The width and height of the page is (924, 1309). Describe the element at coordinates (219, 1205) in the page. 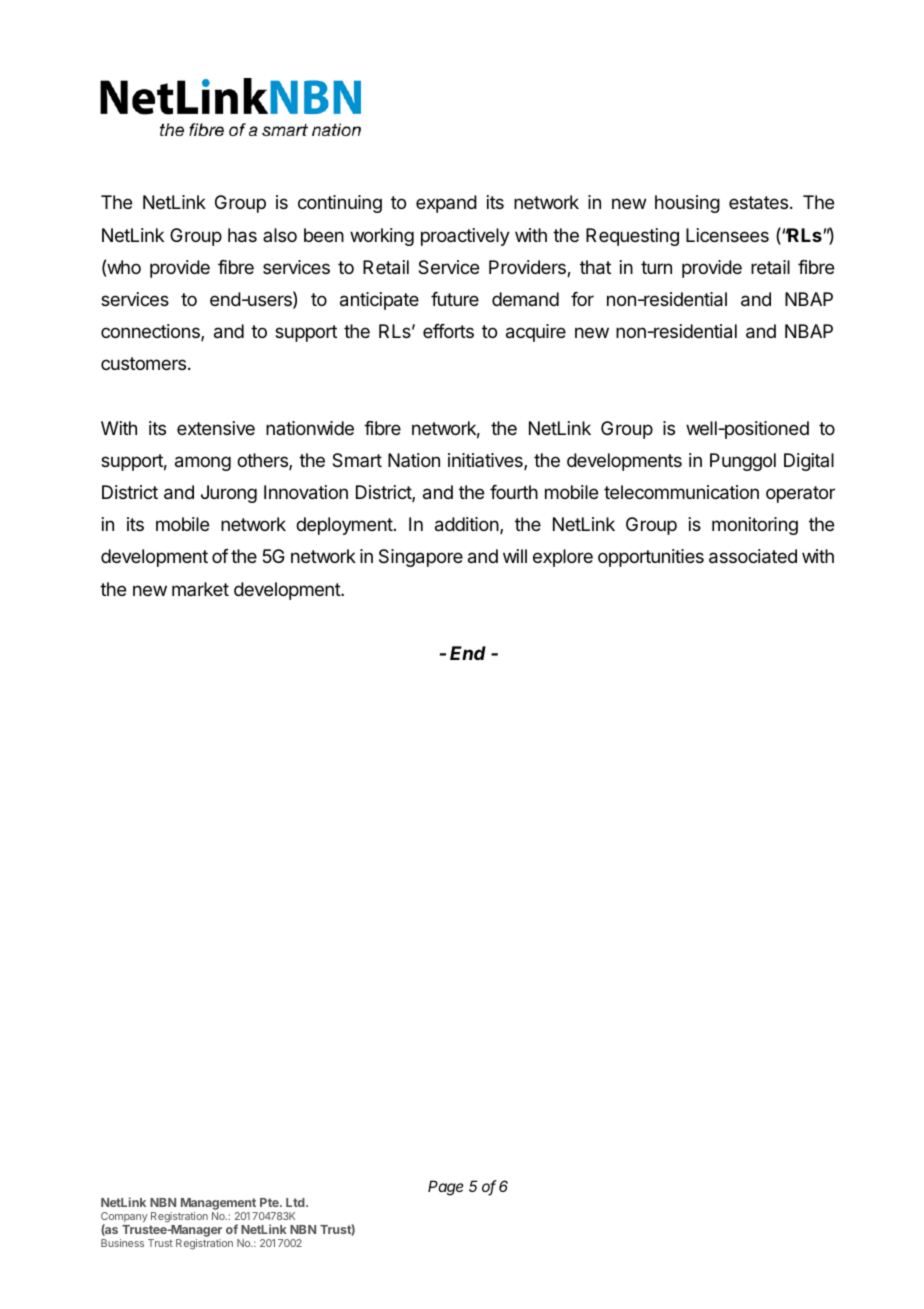

I see `Management` at that location.
